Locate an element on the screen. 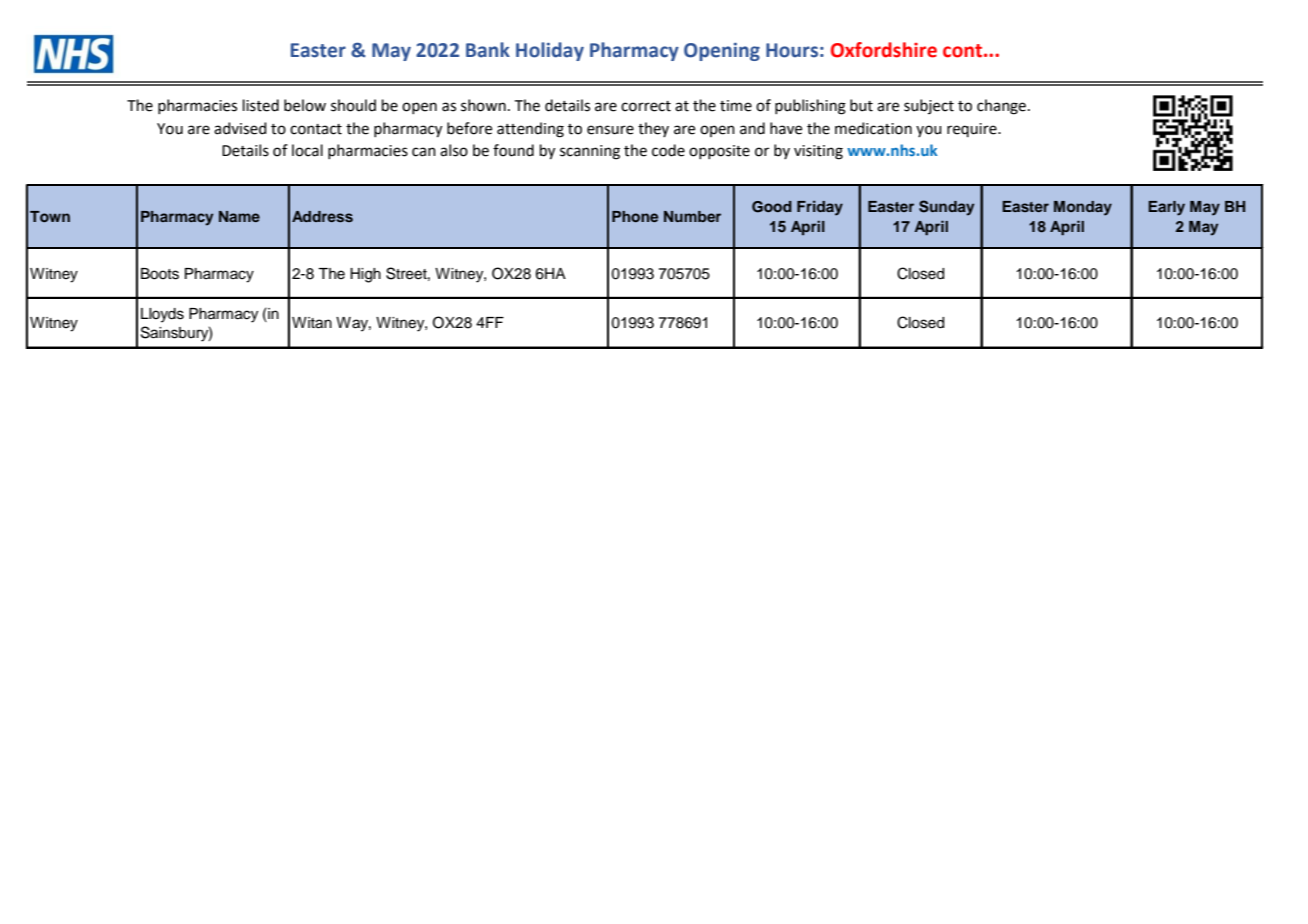 This screenshot has width=1308, height=924. correct is located at coordinates (646, 106).
